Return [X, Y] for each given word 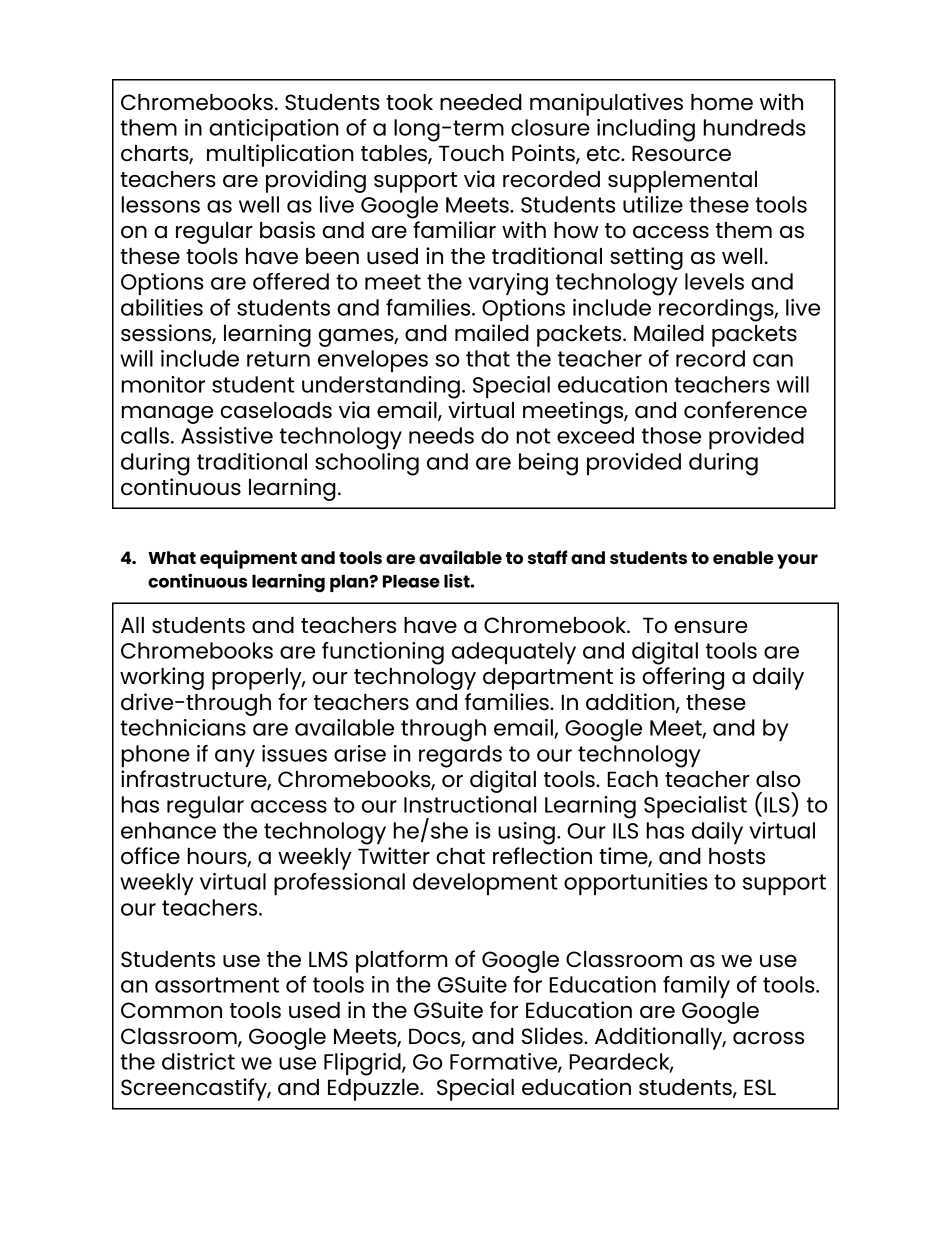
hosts [737, 856]
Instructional [470, 804]
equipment [248, 559]
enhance [168, 830]
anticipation [274, 130]
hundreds [755, 127]
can [773, 360]
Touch [471, 153]
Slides [553, 1036]
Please [411, 581]
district [198, 1061]
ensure [711, 627]
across [768, 1038]
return [278, 359]
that [488, 358]
